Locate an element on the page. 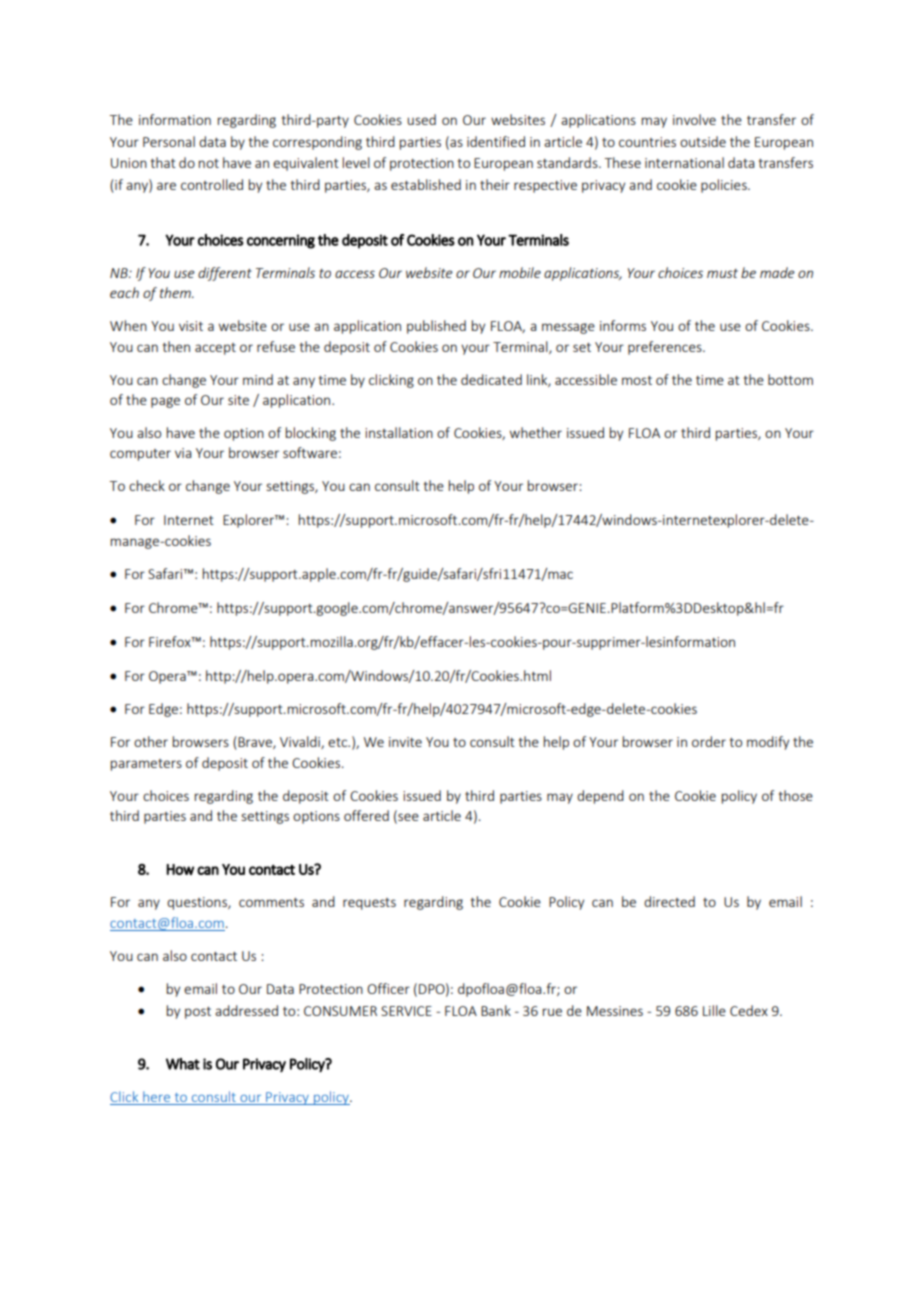  not is located at coordinates (209, 163).
